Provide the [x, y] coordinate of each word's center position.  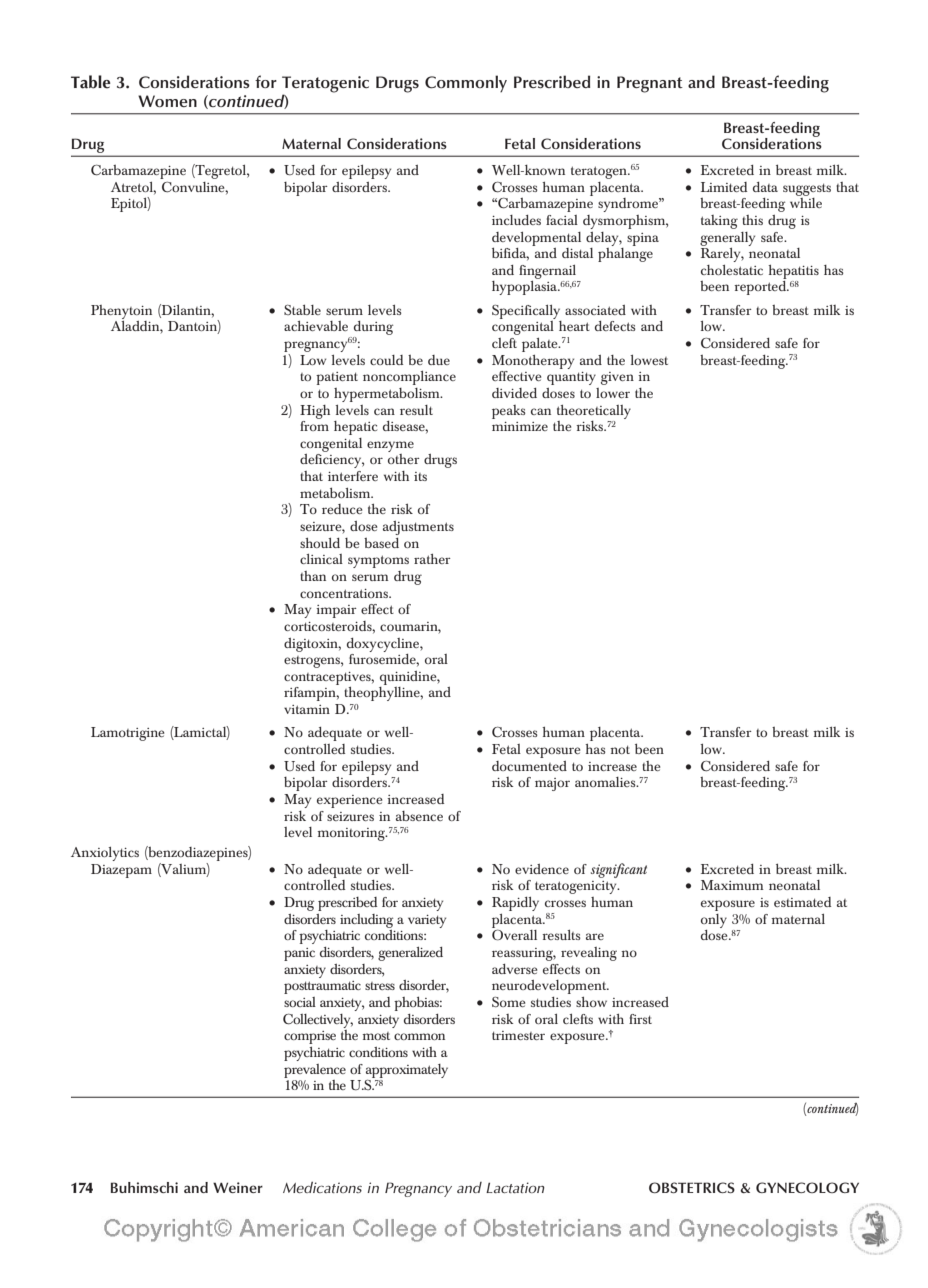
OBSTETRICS [692, 1187]
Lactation [515, 1187]
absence [419, 816]
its [420, 476]
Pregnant [650, 84]
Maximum [732, 885]
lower [613, 393]
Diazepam [121, 871]
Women [167, 101]
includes [516, 220]
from [314, 426]
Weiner [238, 1187]
